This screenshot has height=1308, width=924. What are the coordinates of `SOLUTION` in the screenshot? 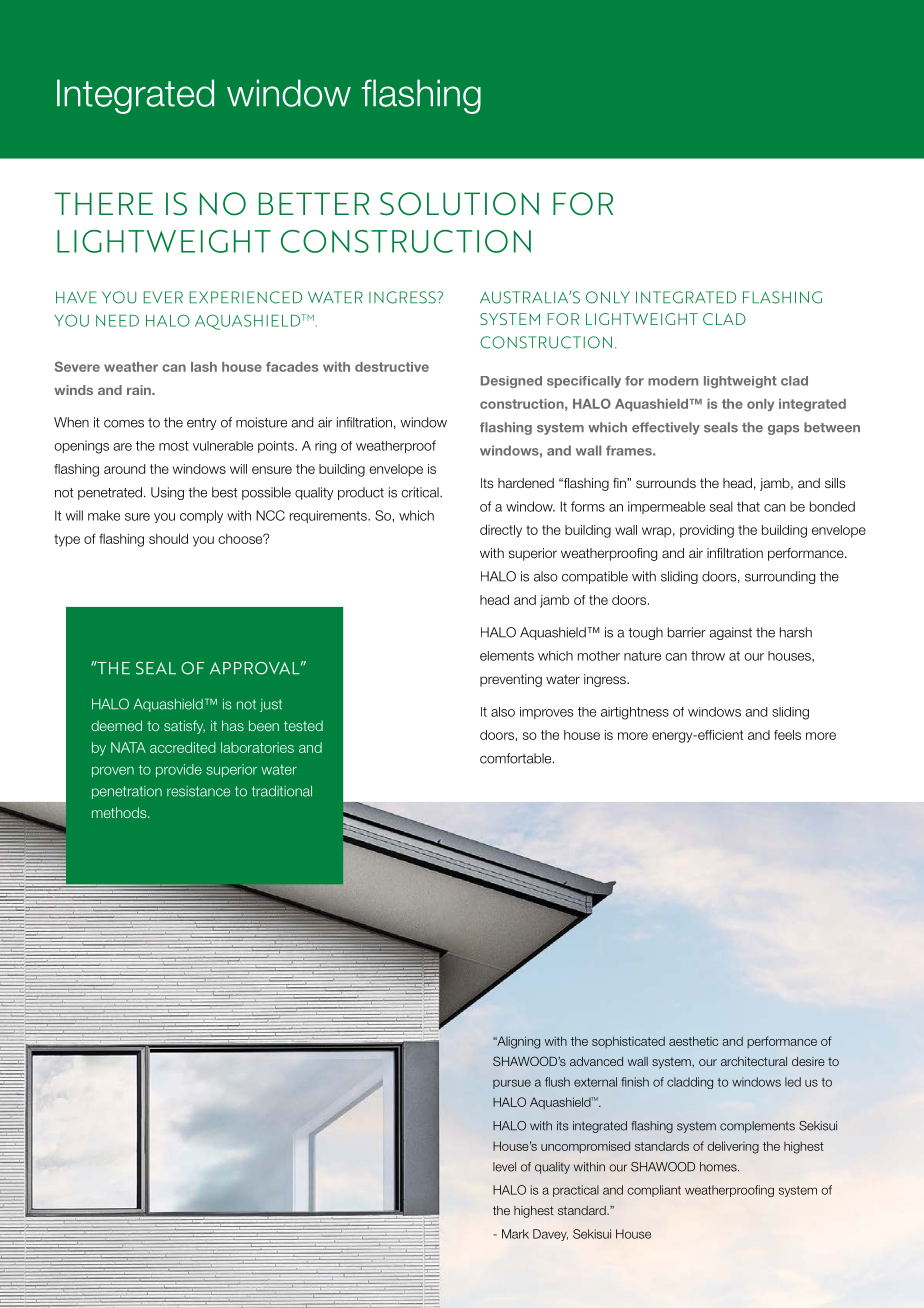 It's located at (459, 204).
